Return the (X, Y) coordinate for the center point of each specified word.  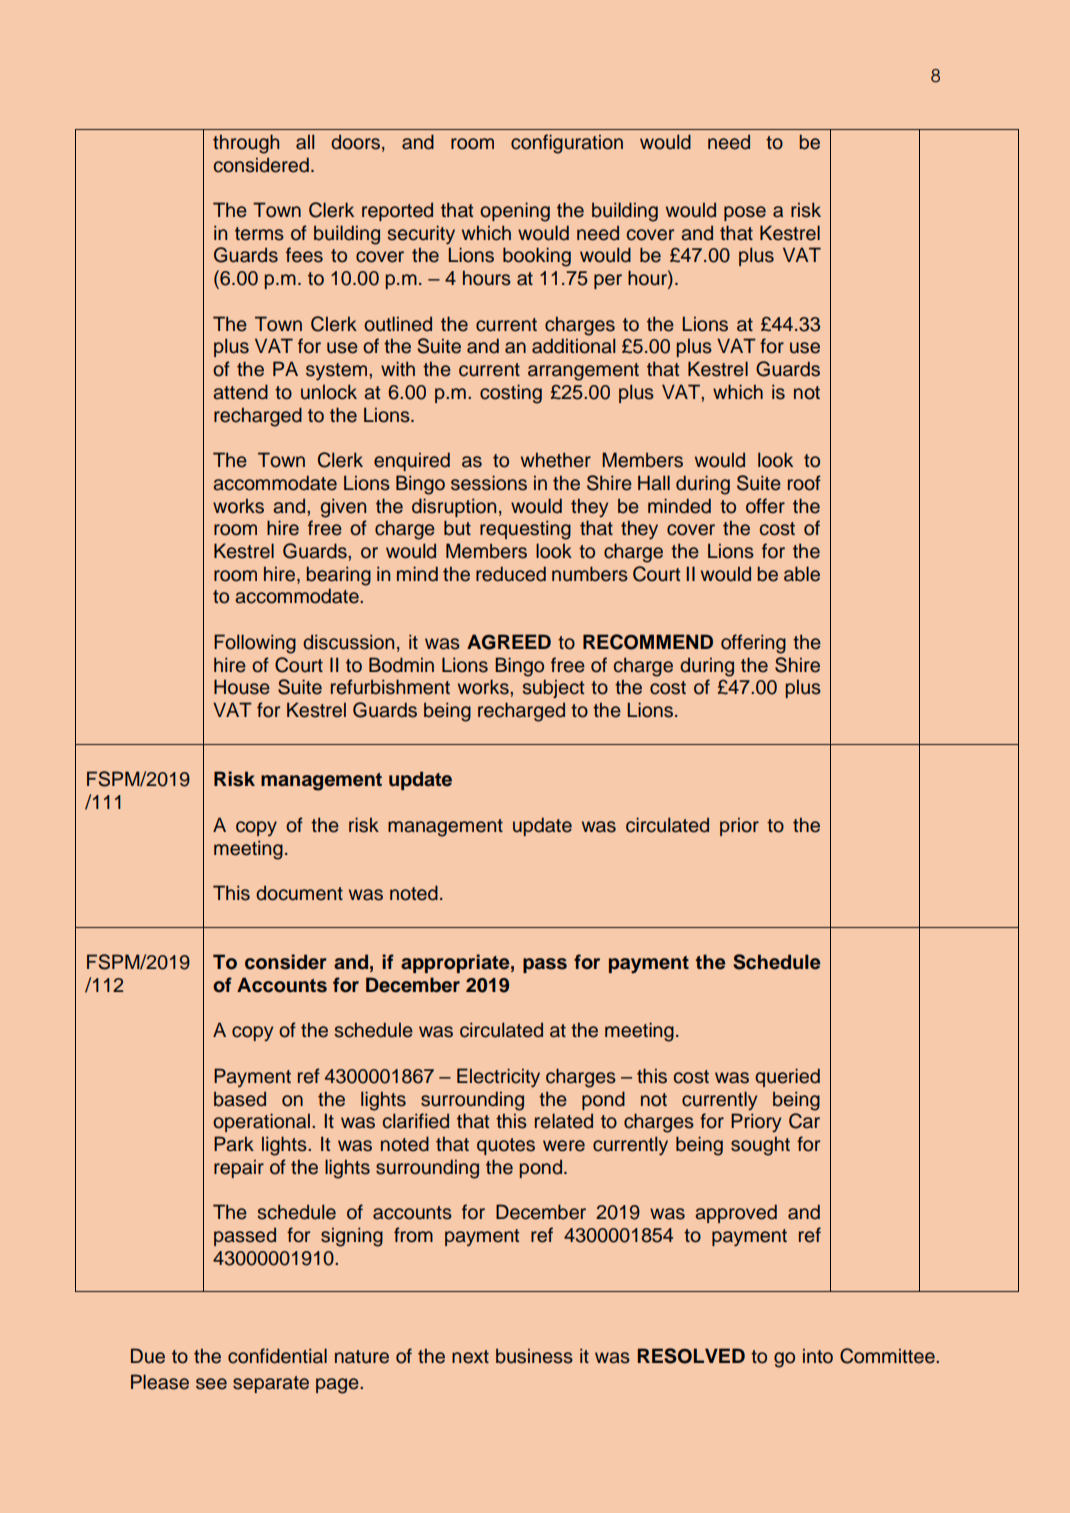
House (242, 687)
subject (553, 688)
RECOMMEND (648, 642)
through (246, 144)
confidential (277, 1356)
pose (745, 213)
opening (515, 212)
